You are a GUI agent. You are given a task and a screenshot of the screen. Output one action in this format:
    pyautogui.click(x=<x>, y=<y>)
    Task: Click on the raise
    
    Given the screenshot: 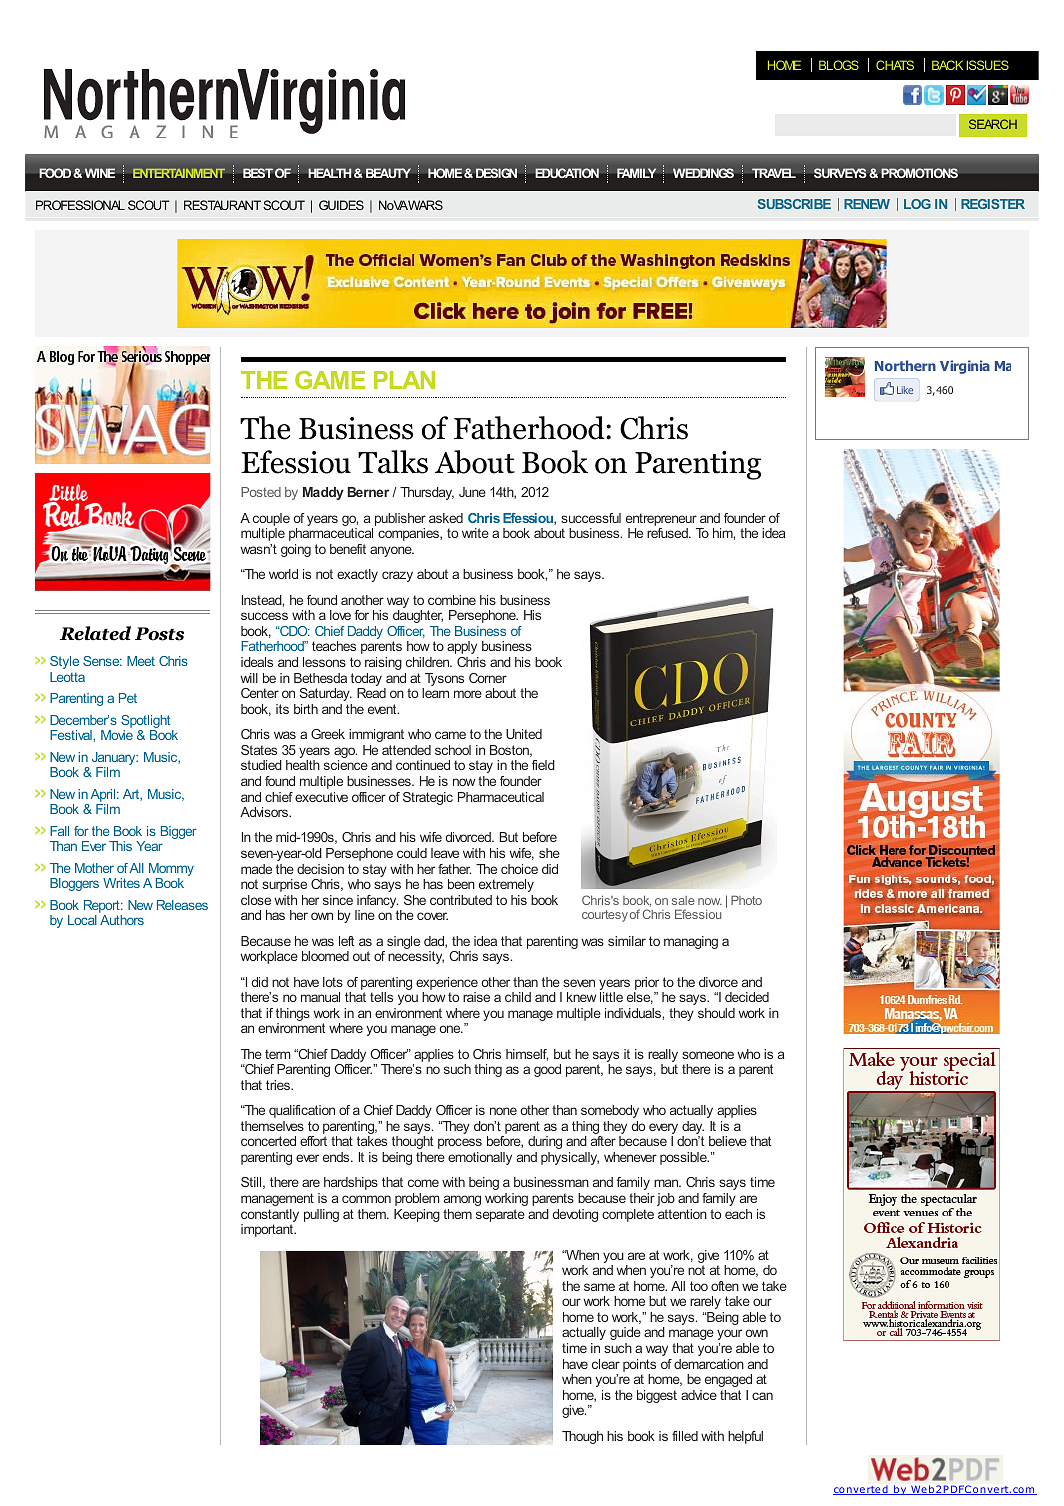 What is the action you would take?
    pyautogui.click(x=476, y=997)
